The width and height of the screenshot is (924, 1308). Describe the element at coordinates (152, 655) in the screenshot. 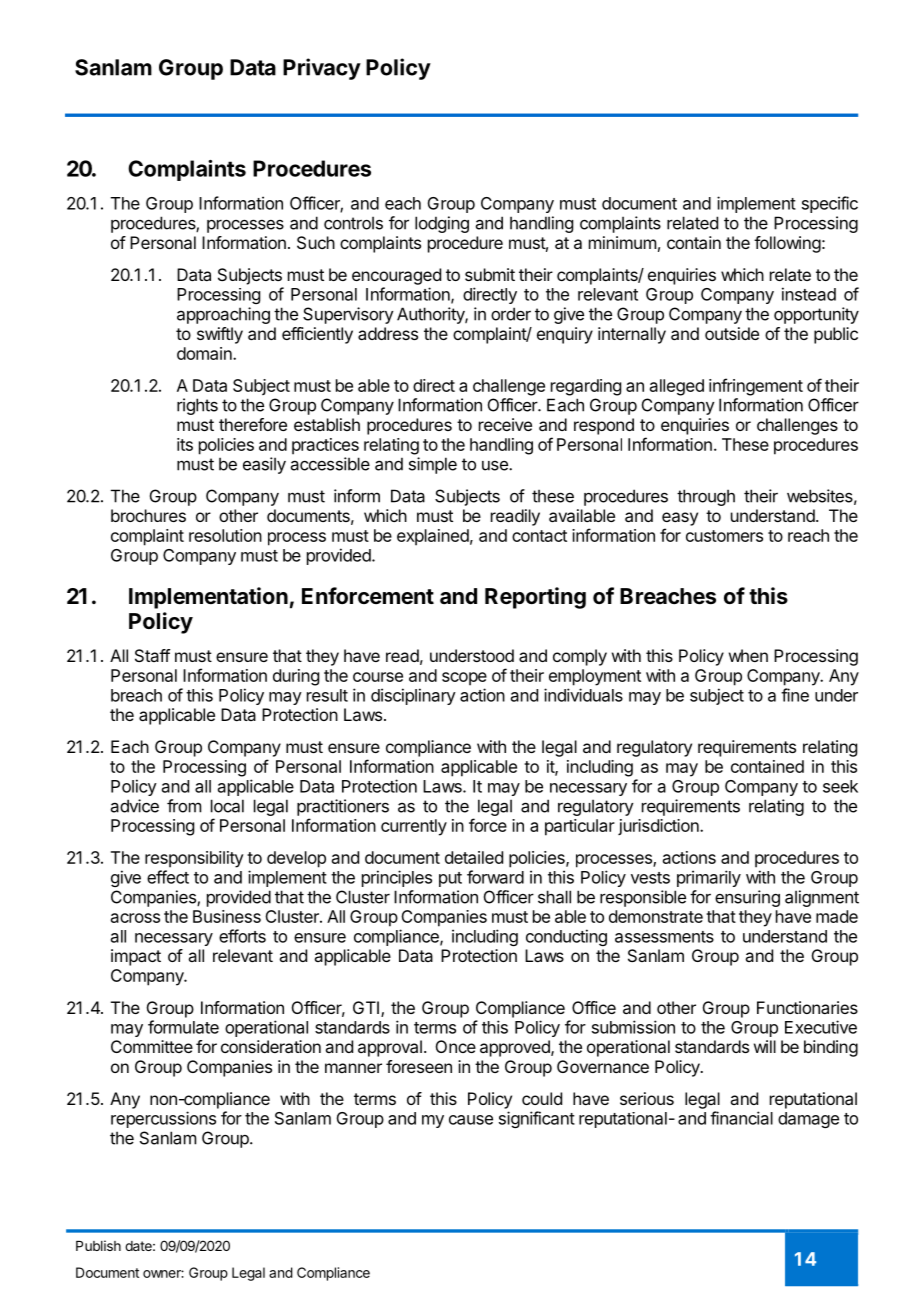

I see `Staff` at that location.
